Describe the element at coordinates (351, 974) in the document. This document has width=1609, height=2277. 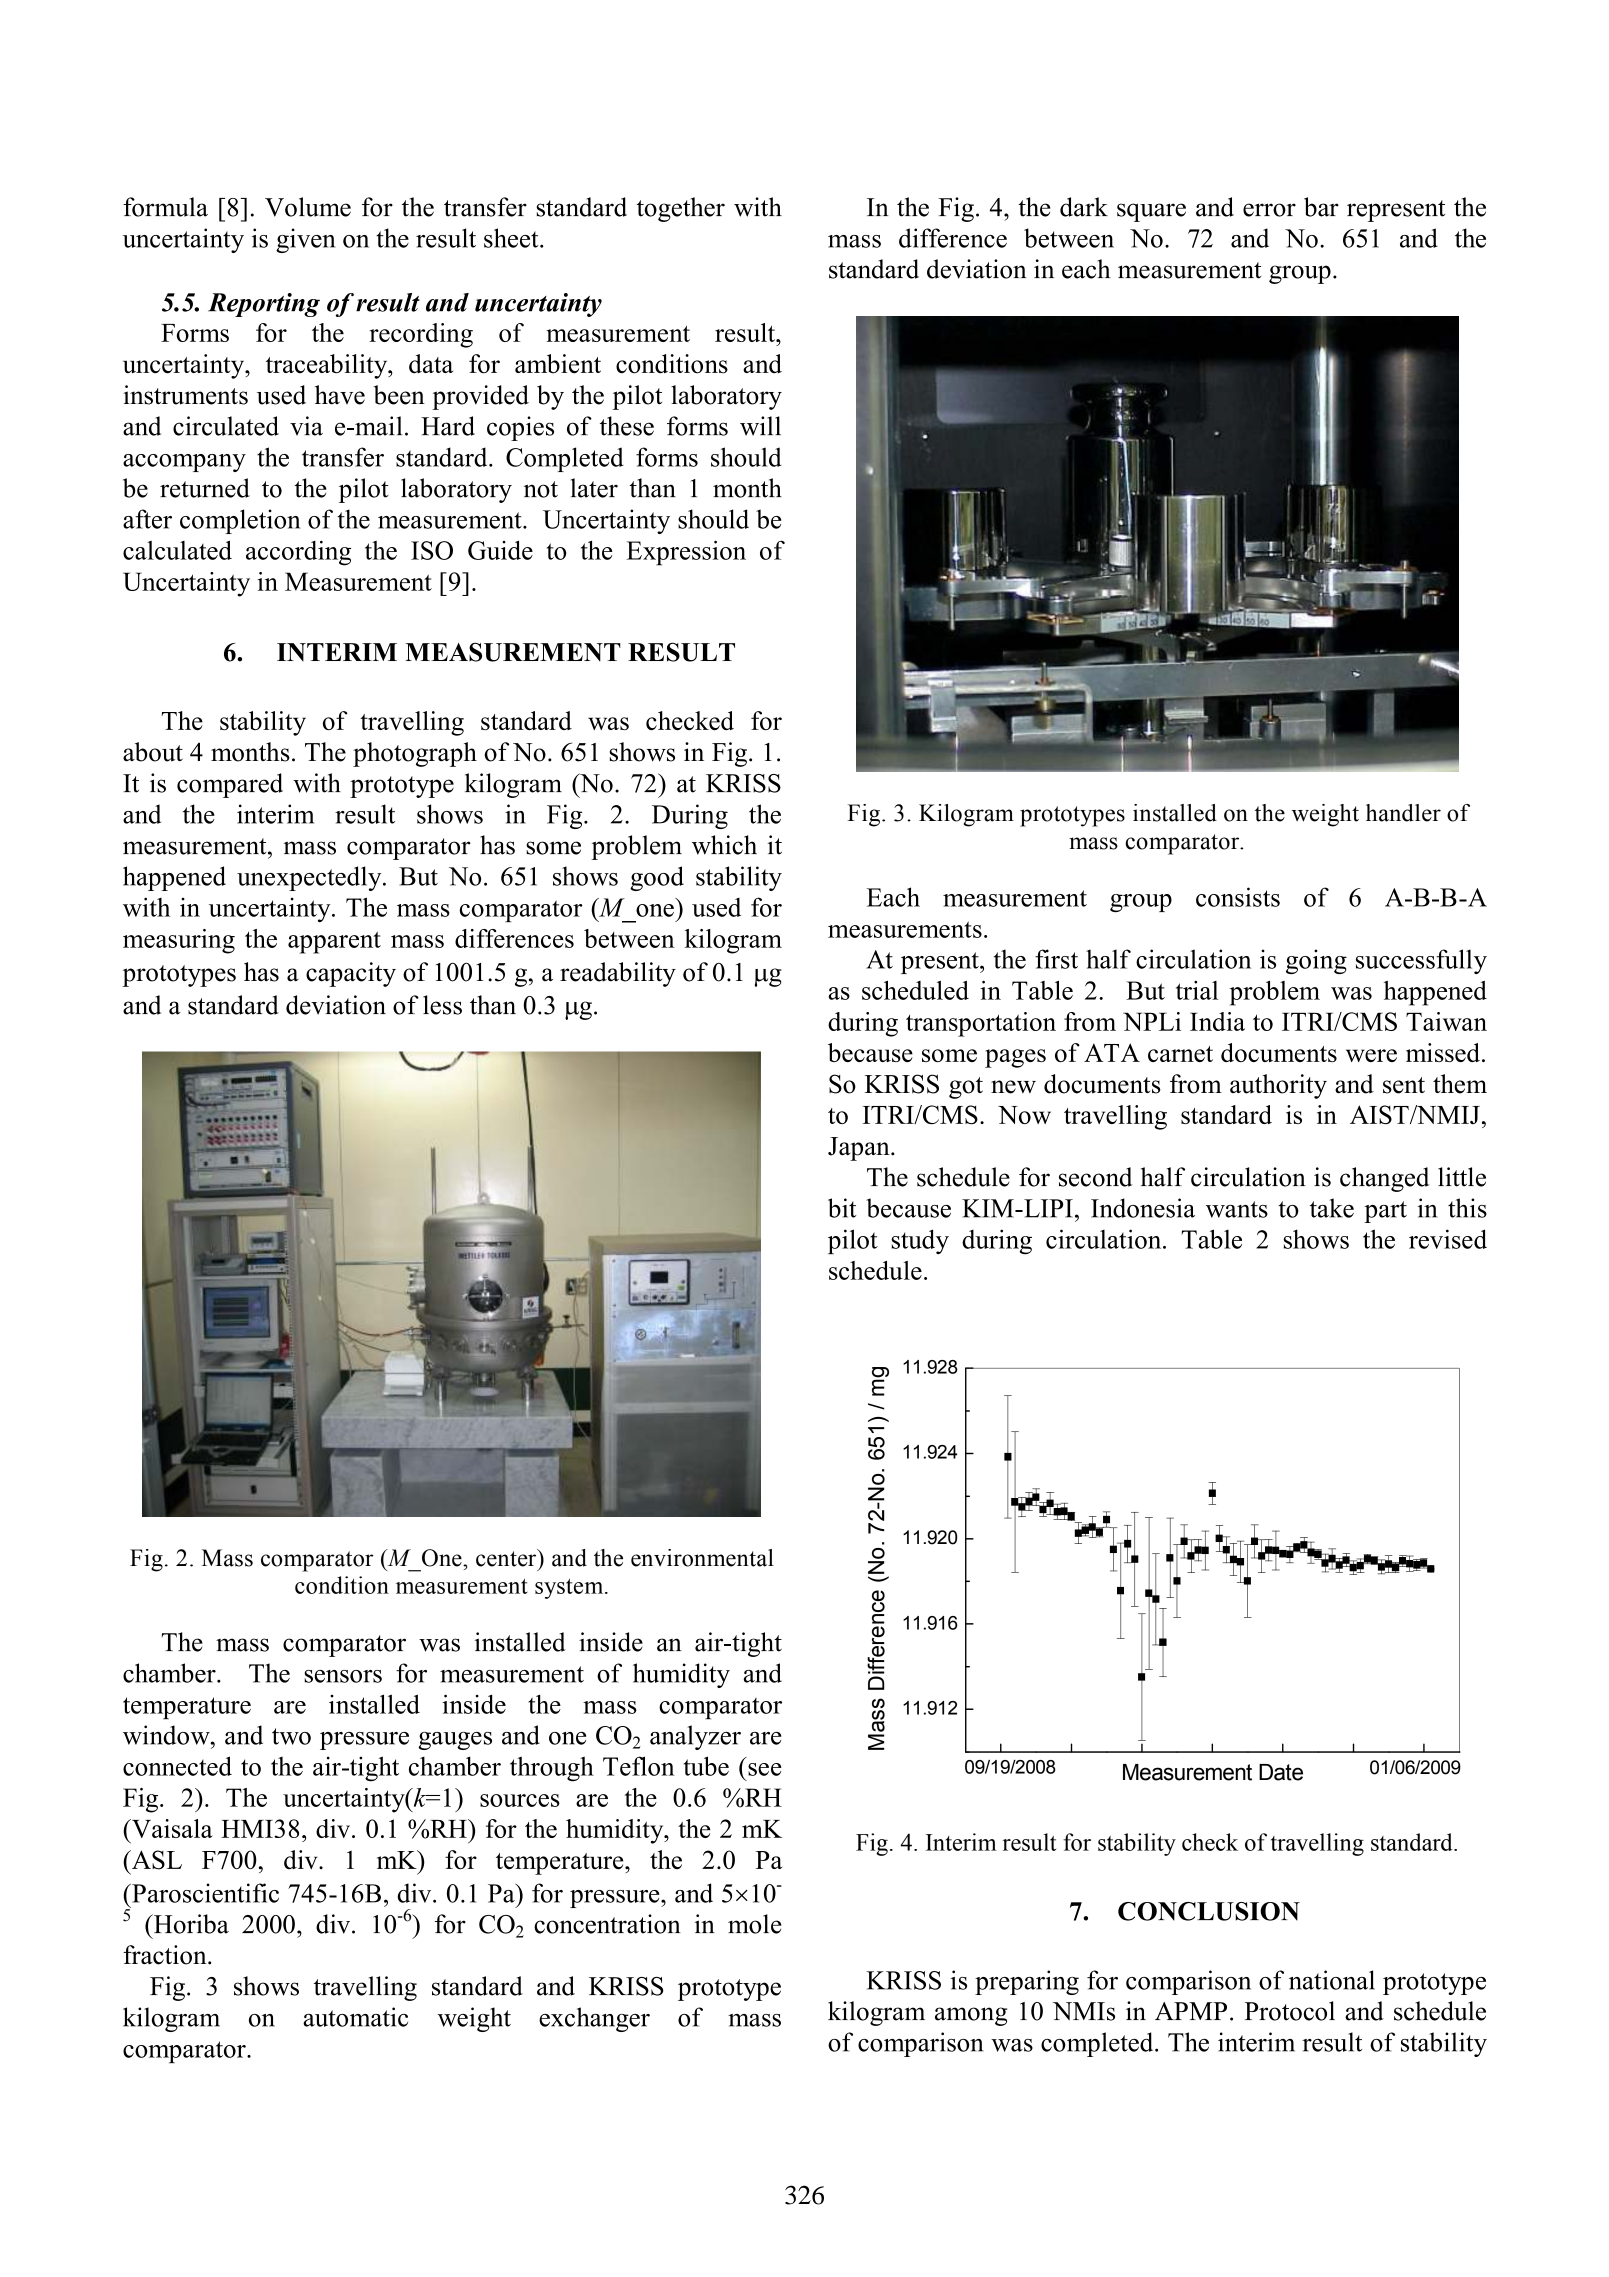
I see `capacity` at that location.
